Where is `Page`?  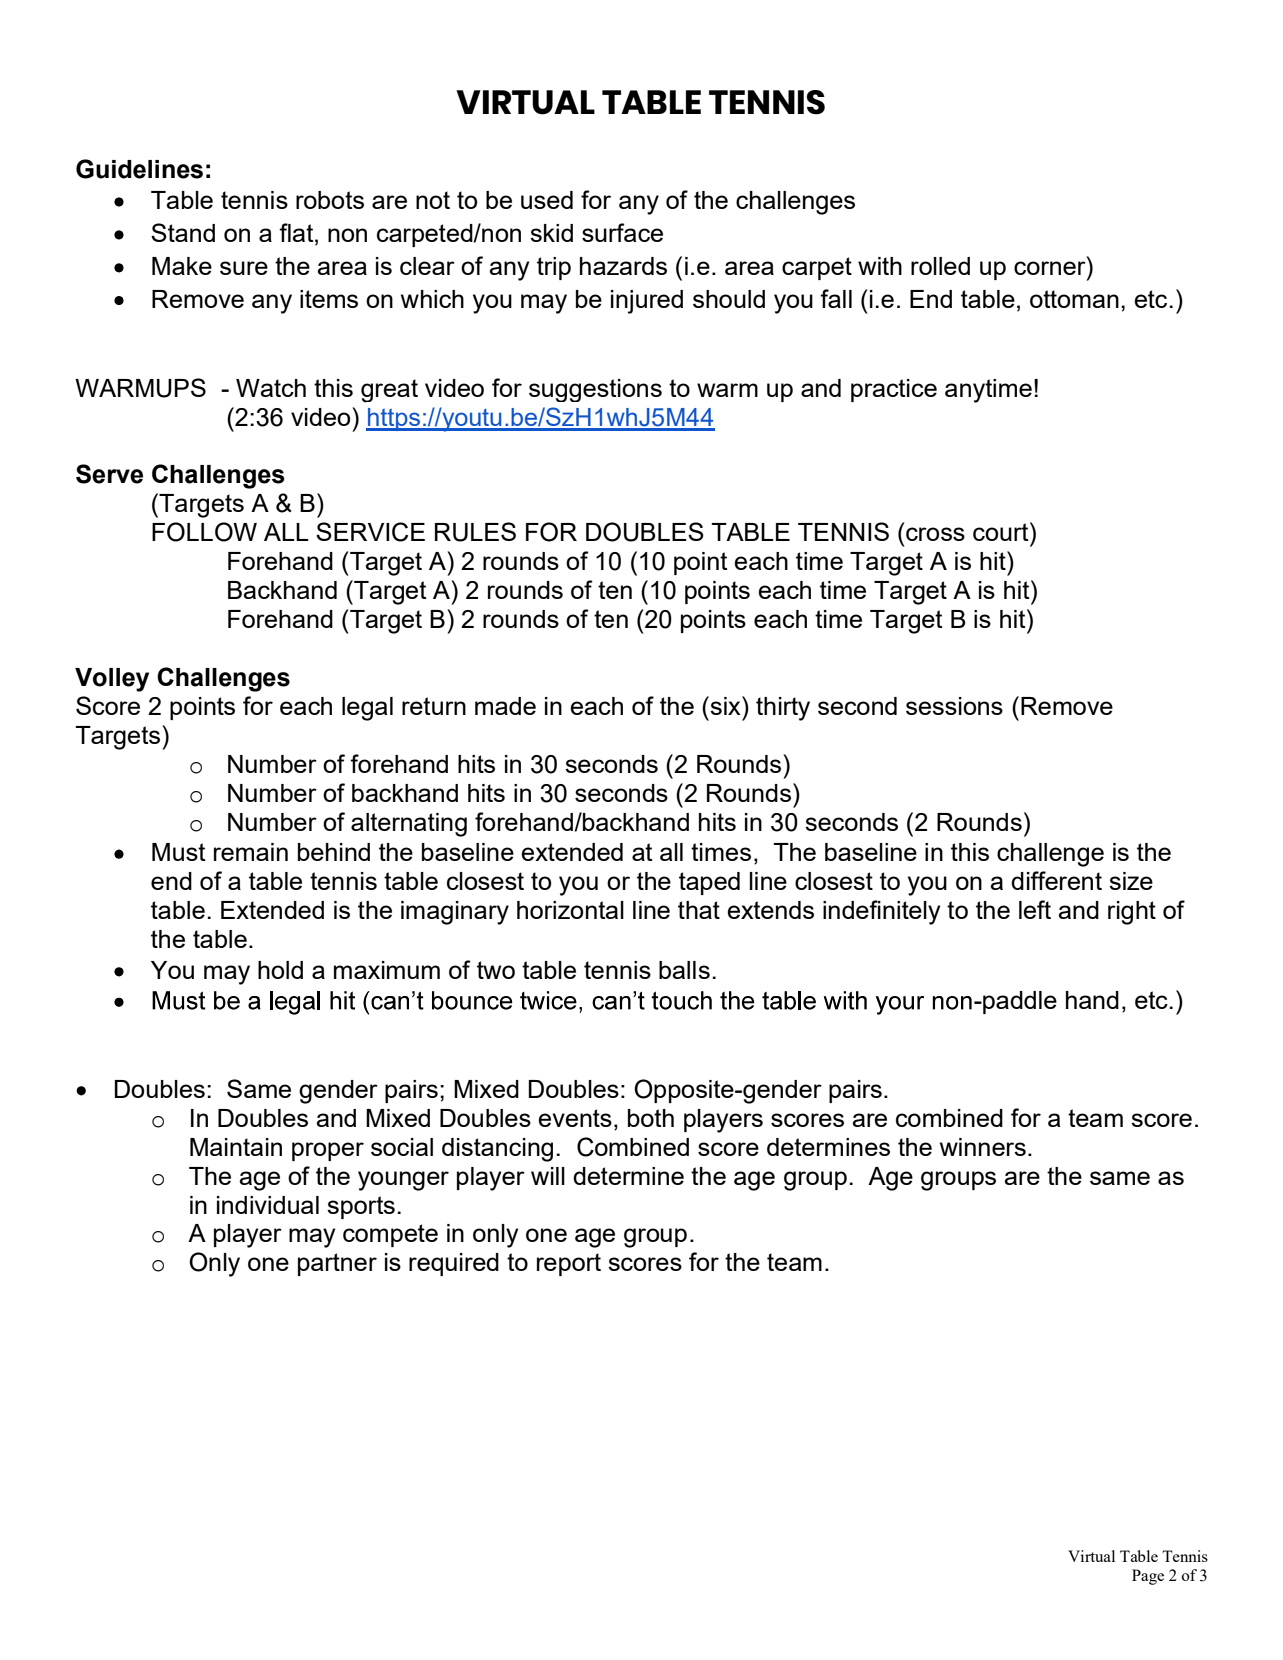 Page is located at coordinates (1148, 1577).
